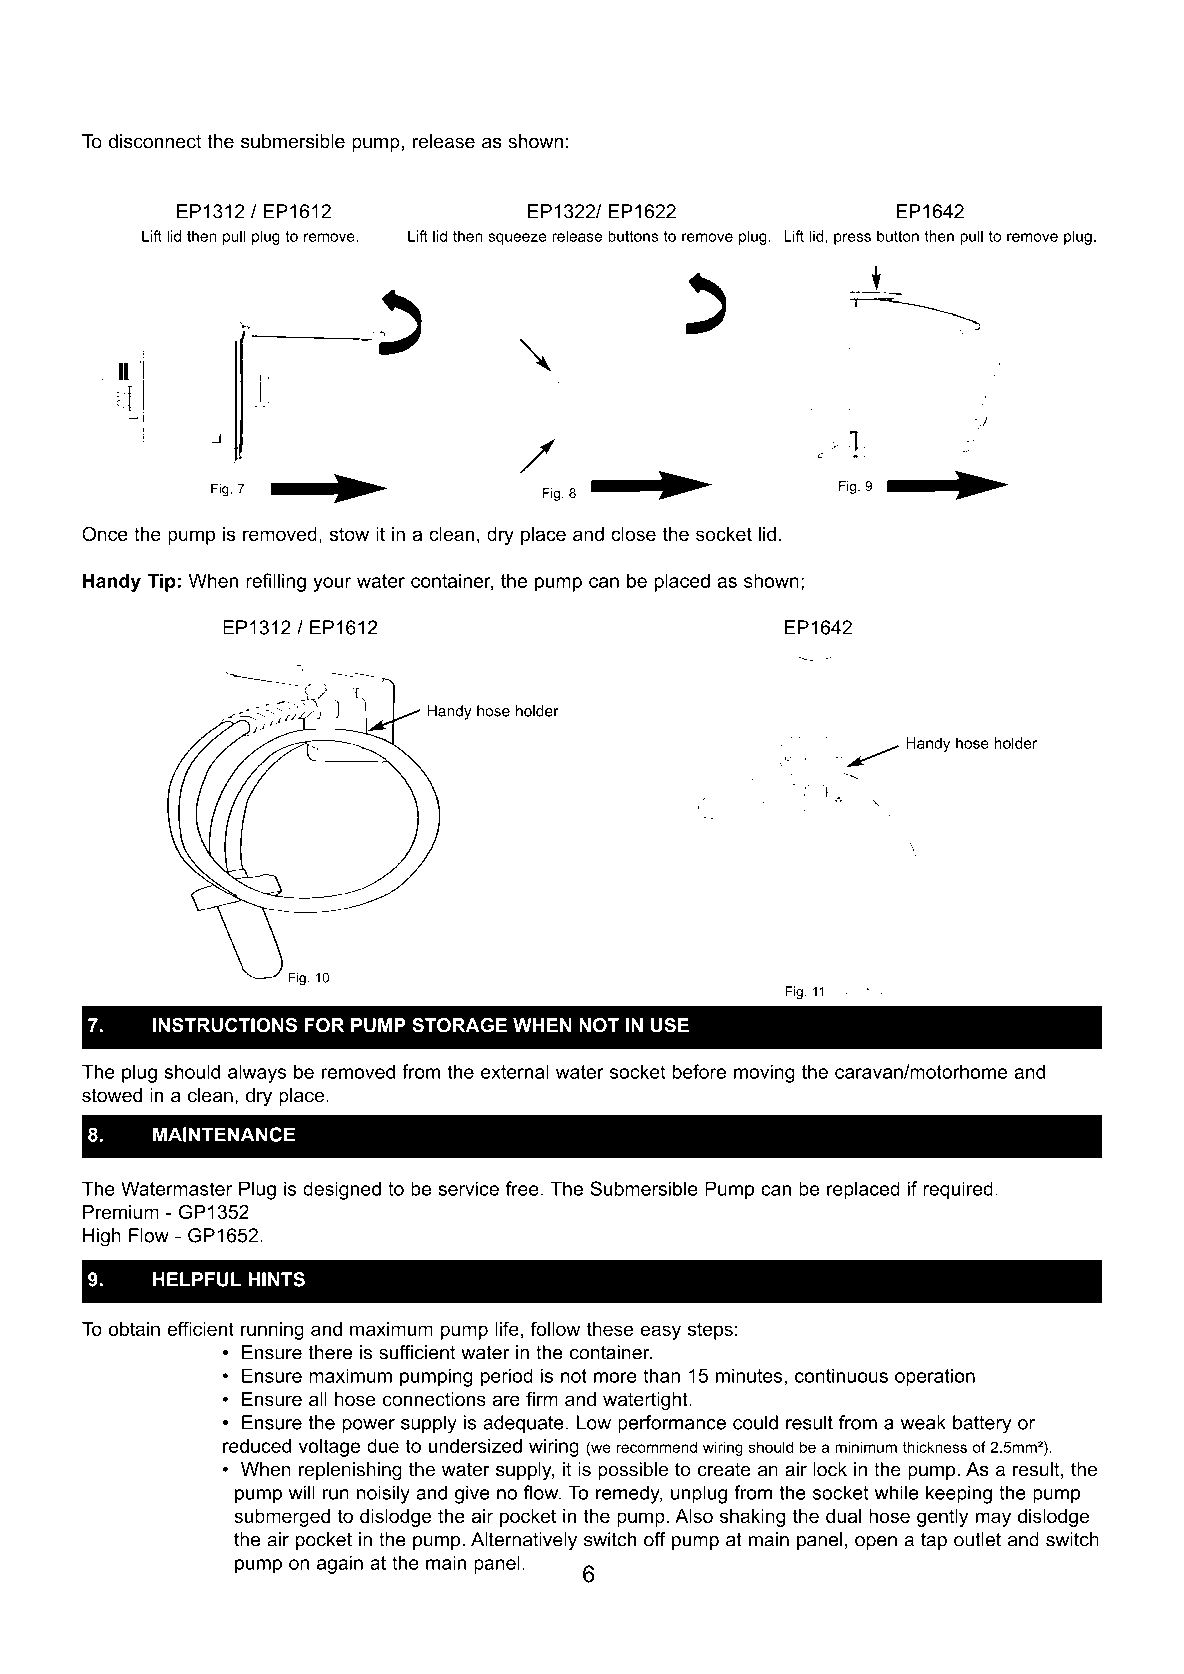 Image resolution: width=1184 pixels, height=1674 pixels. What do you see at coordinates (876, 1543) in the screenshot?
I see `open` at bounding box center [876, 1543].
